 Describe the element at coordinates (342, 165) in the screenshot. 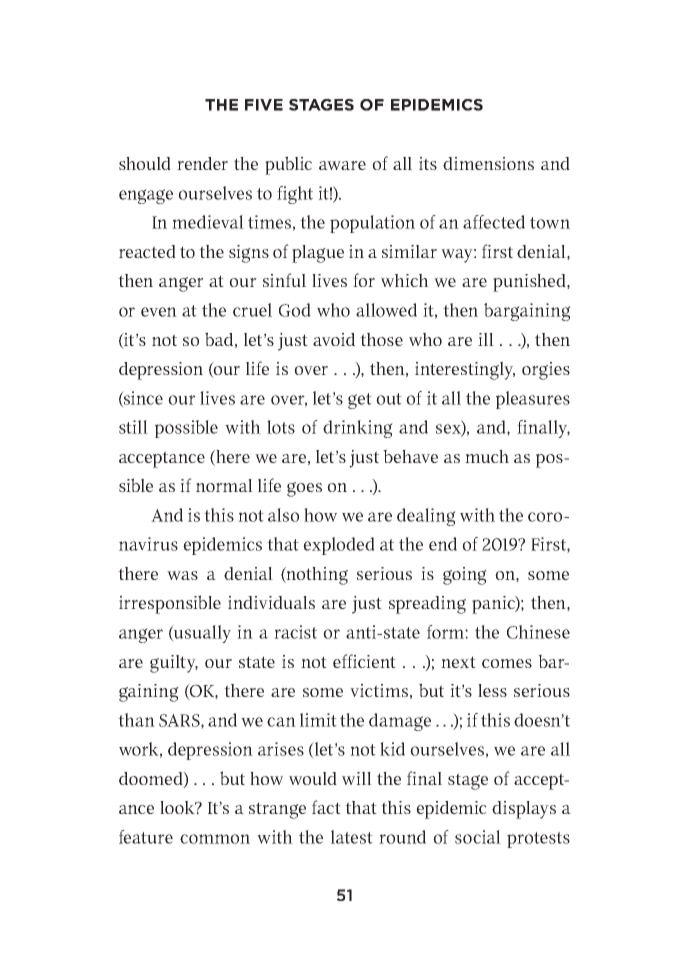

I see `aware` at that location.
